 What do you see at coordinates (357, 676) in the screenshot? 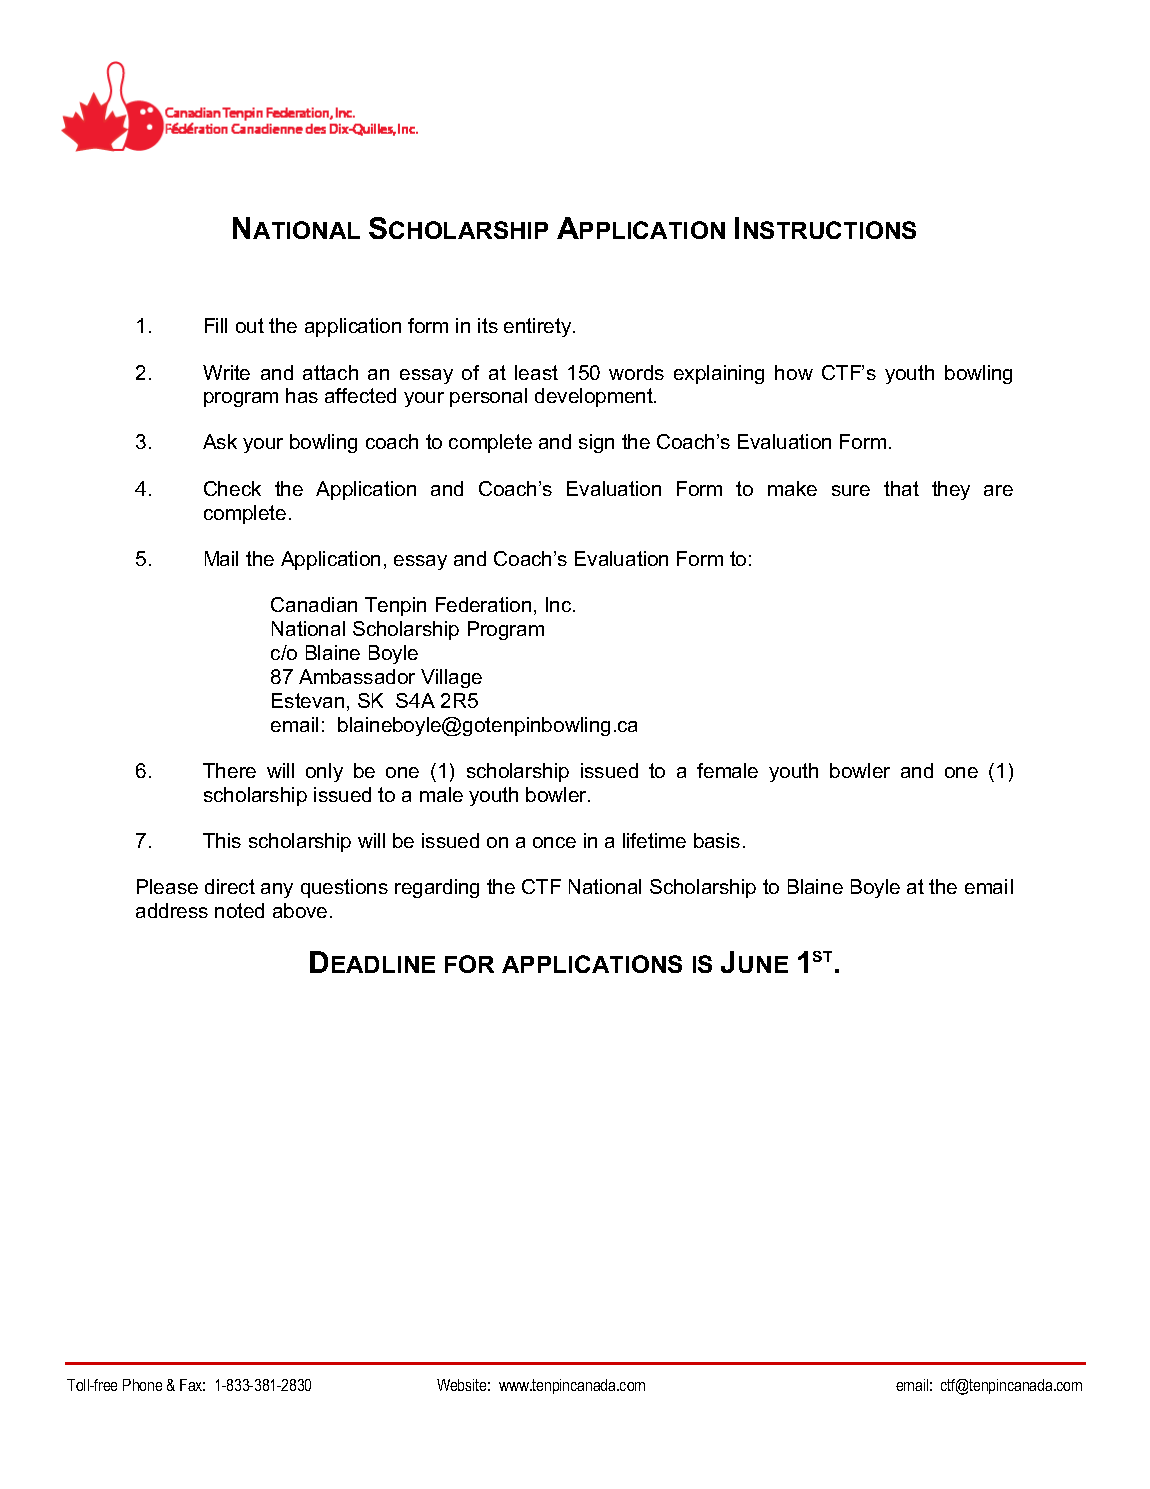
I see `Ambassador` at bounding box center [357, 676].
